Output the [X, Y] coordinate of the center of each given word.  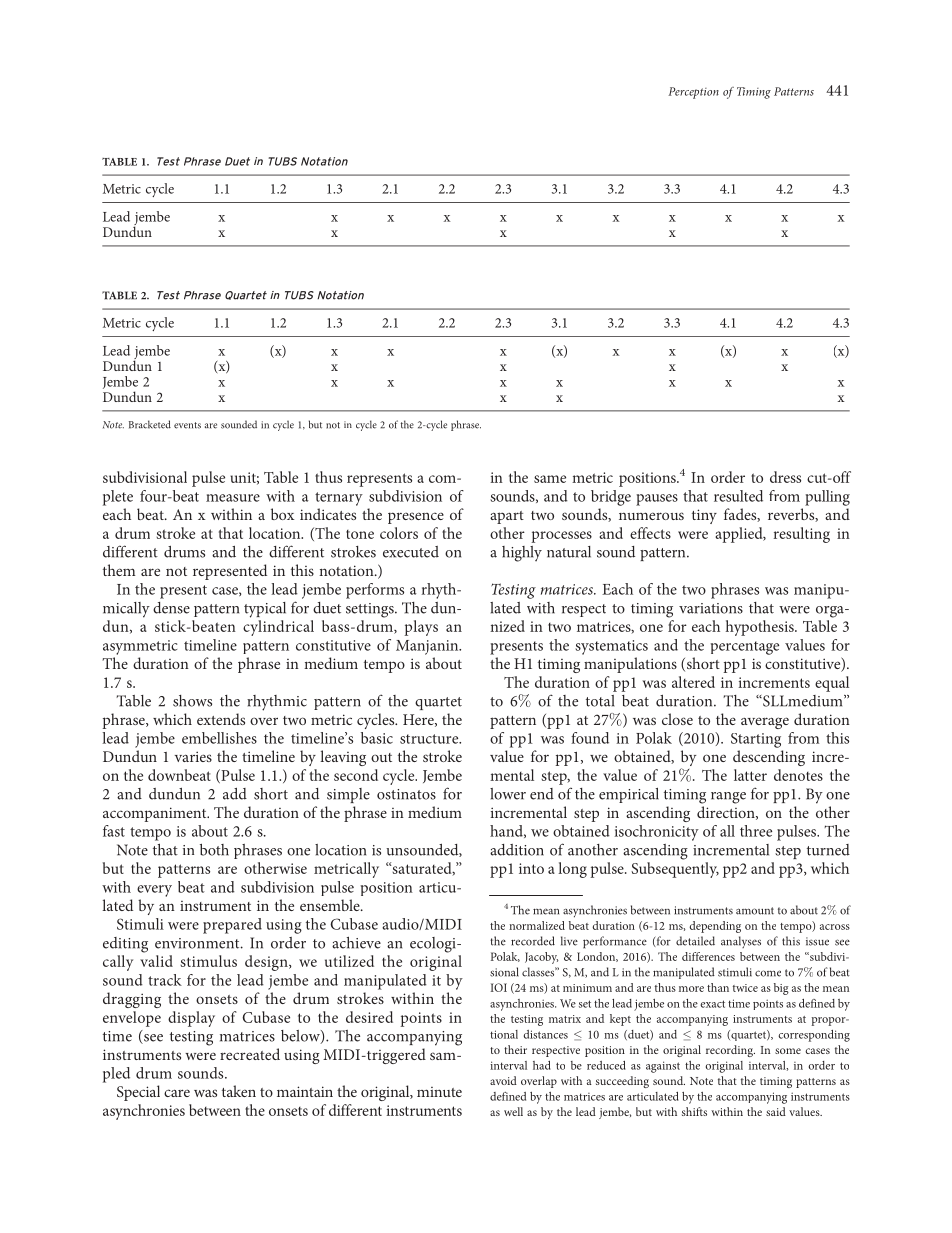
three [756, 831]
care [177, 1093]
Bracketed [150, 424]
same [550, 479]
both [214, 850]
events [187, 425]
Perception [693, 93]
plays [421, 628]
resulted [738, 496]
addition [517, 850]
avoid [503, 1080]
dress [785, 477]
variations [711, 608]
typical [265, 610]
